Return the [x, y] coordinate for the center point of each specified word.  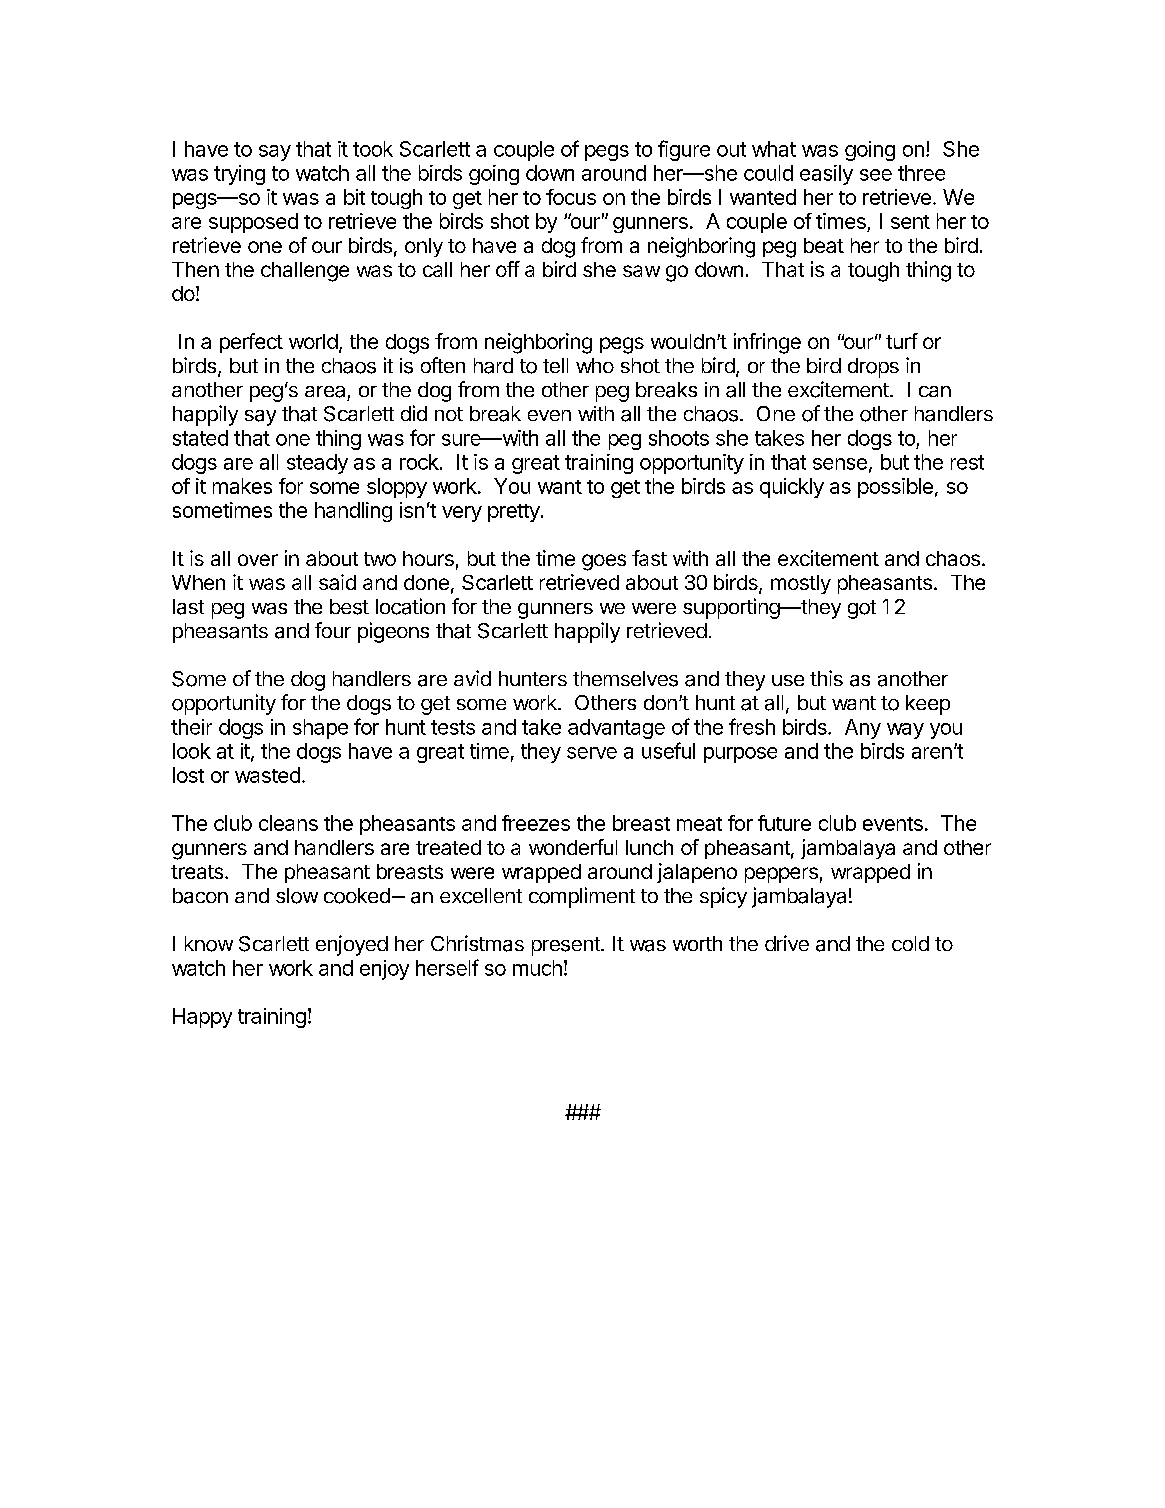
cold [910, 943]
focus [571, 197]
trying [239, 175]
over [258, 560]
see [876, 175]
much [537, 968]
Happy [202, 1018]
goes [604, 562]
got [862, 609]
